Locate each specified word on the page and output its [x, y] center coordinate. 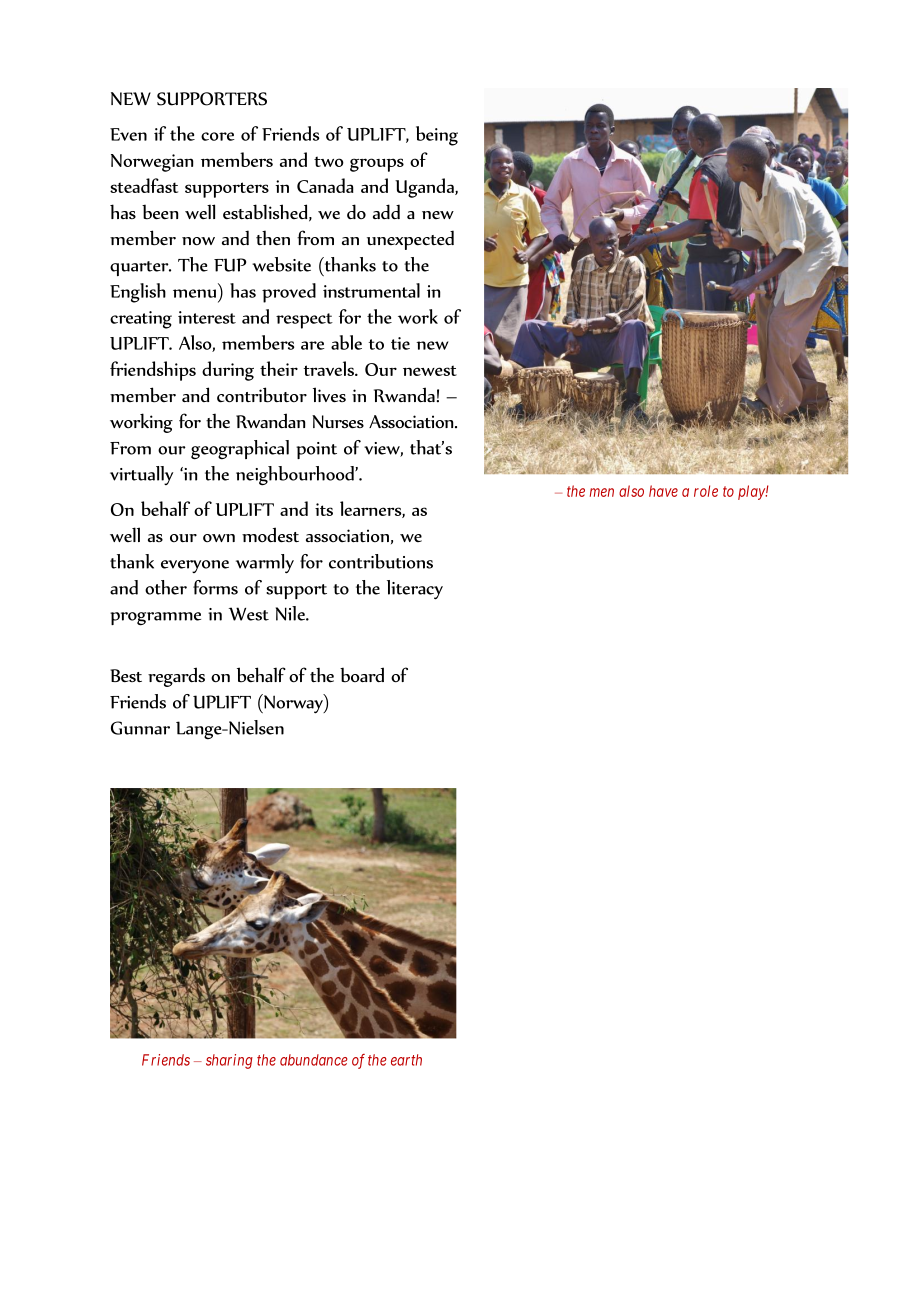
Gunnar [140, 728]
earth [406, 1060]
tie [400, 343]
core [218, 136]
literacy [415, 590]
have [663, 491]
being [437, 136]
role [706, 491]
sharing [229, 1061]
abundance [314, 1060]
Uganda [425, 188]
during [228, 371]
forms [215, 587]
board [362, 675]
